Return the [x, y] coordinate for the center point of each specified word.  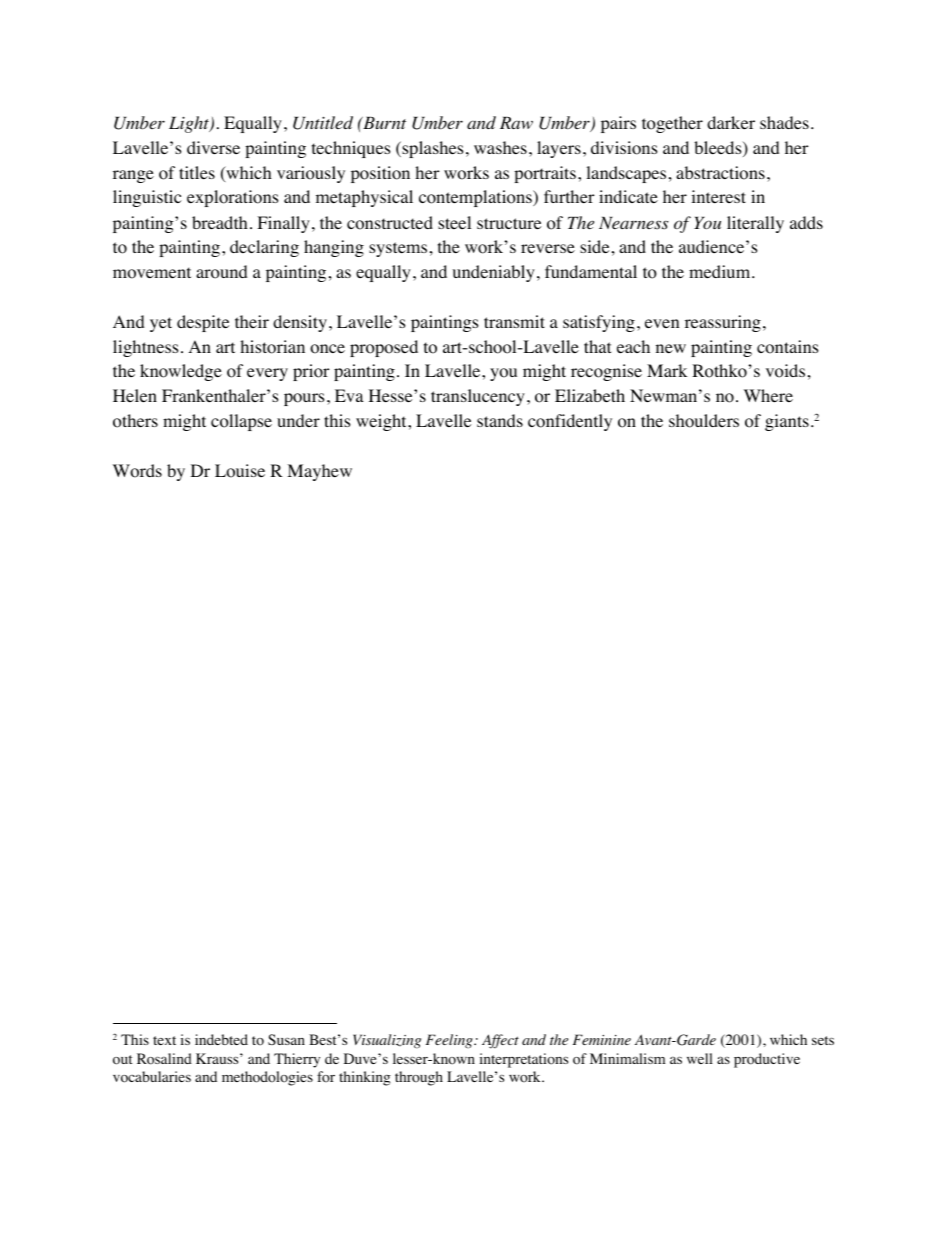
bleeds [719, 149]
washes [500, 147]
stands [500, 420]
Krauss [218, 1058]
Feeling [450, 1041]
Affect [500, 1041]
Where [768, 395]
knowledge [181, 372]
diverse [213, 147]
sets [823, 1040]
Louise [240, 471]
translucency [478, 397]
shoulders [704, 421]
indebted [221, 1039]
